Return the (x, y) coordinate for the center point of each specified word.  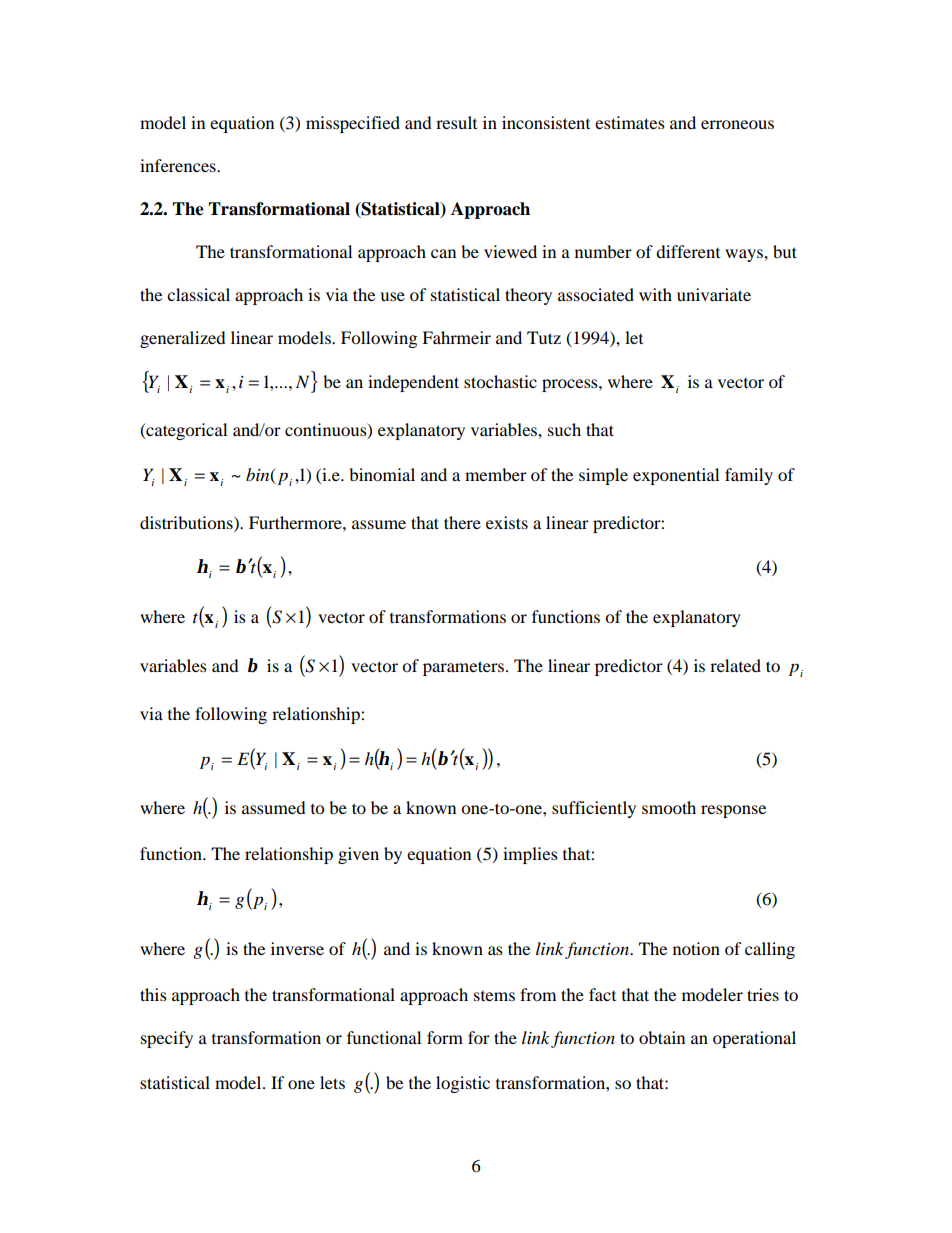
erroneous (737, 124)
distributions (187, 522)
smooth (669, 807)
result (456, 122)
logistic (463, 1084)
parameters (463, 668)
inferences (179, 165)
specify (167, 1039)
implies (530, 855)
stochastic (500, 381)
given (358, 855)
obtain (662, 1037)
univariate (714, 294)
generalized (183, 339)
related (735, 665)
